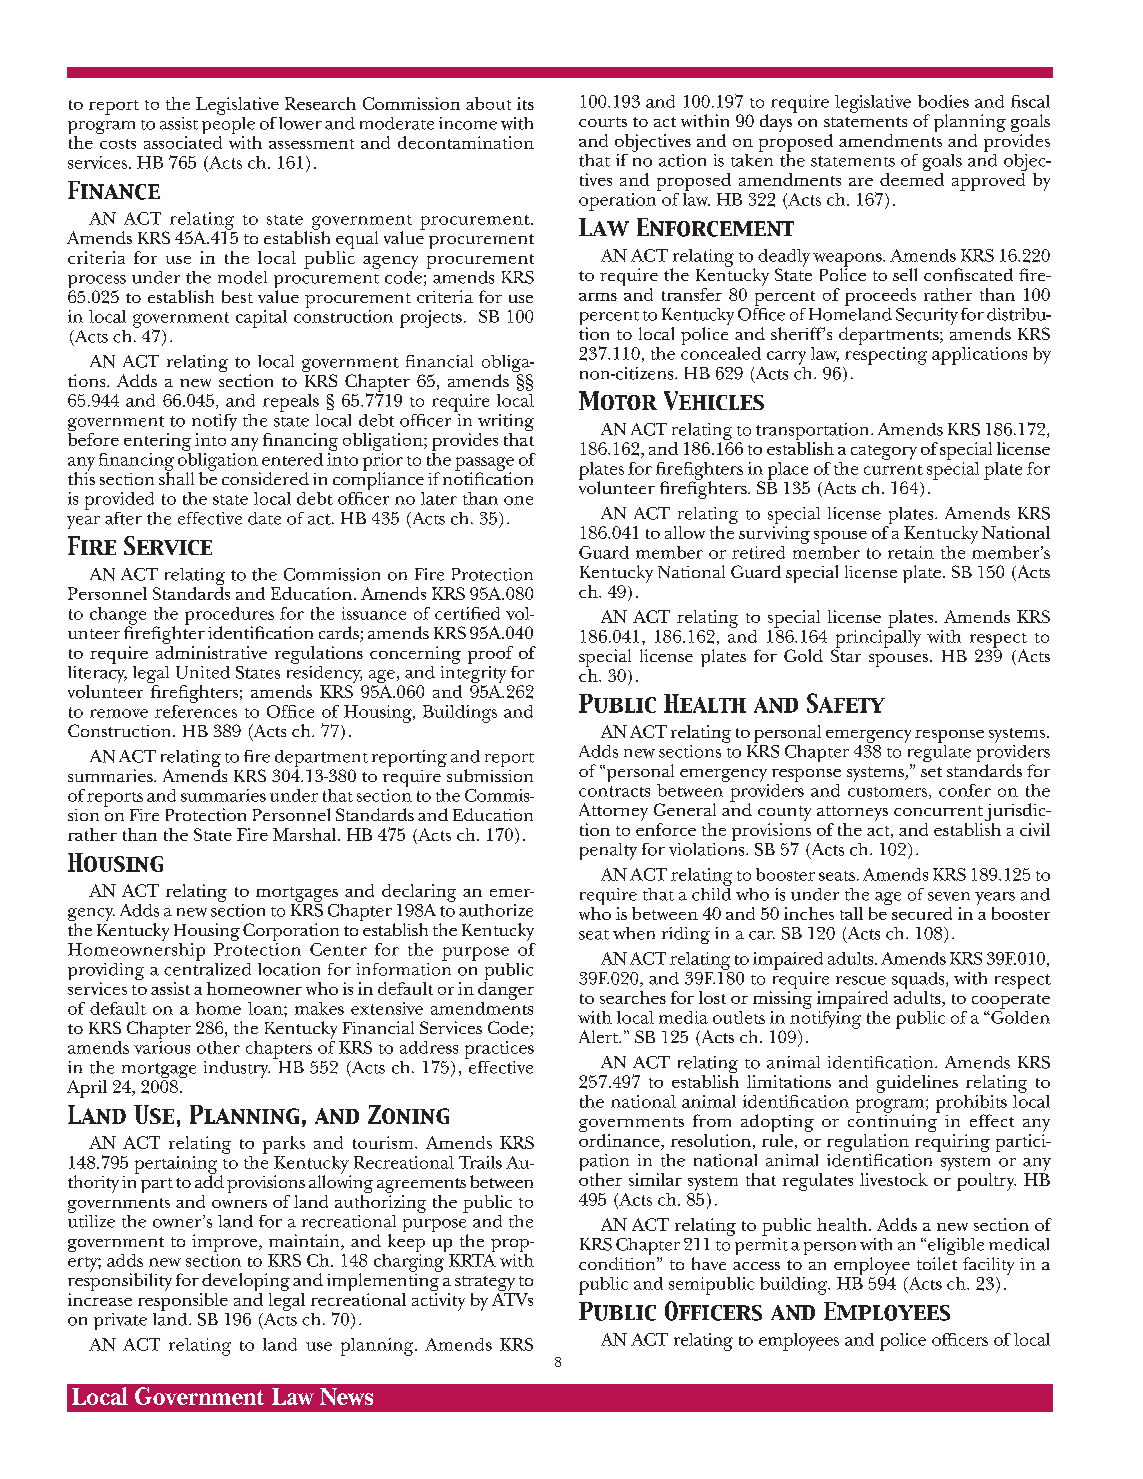 Image resolution: width=1143 pixels, height=1479 pixels. Describe the element at coordinates (506, 991) in the document. I see `danger` at that location.
